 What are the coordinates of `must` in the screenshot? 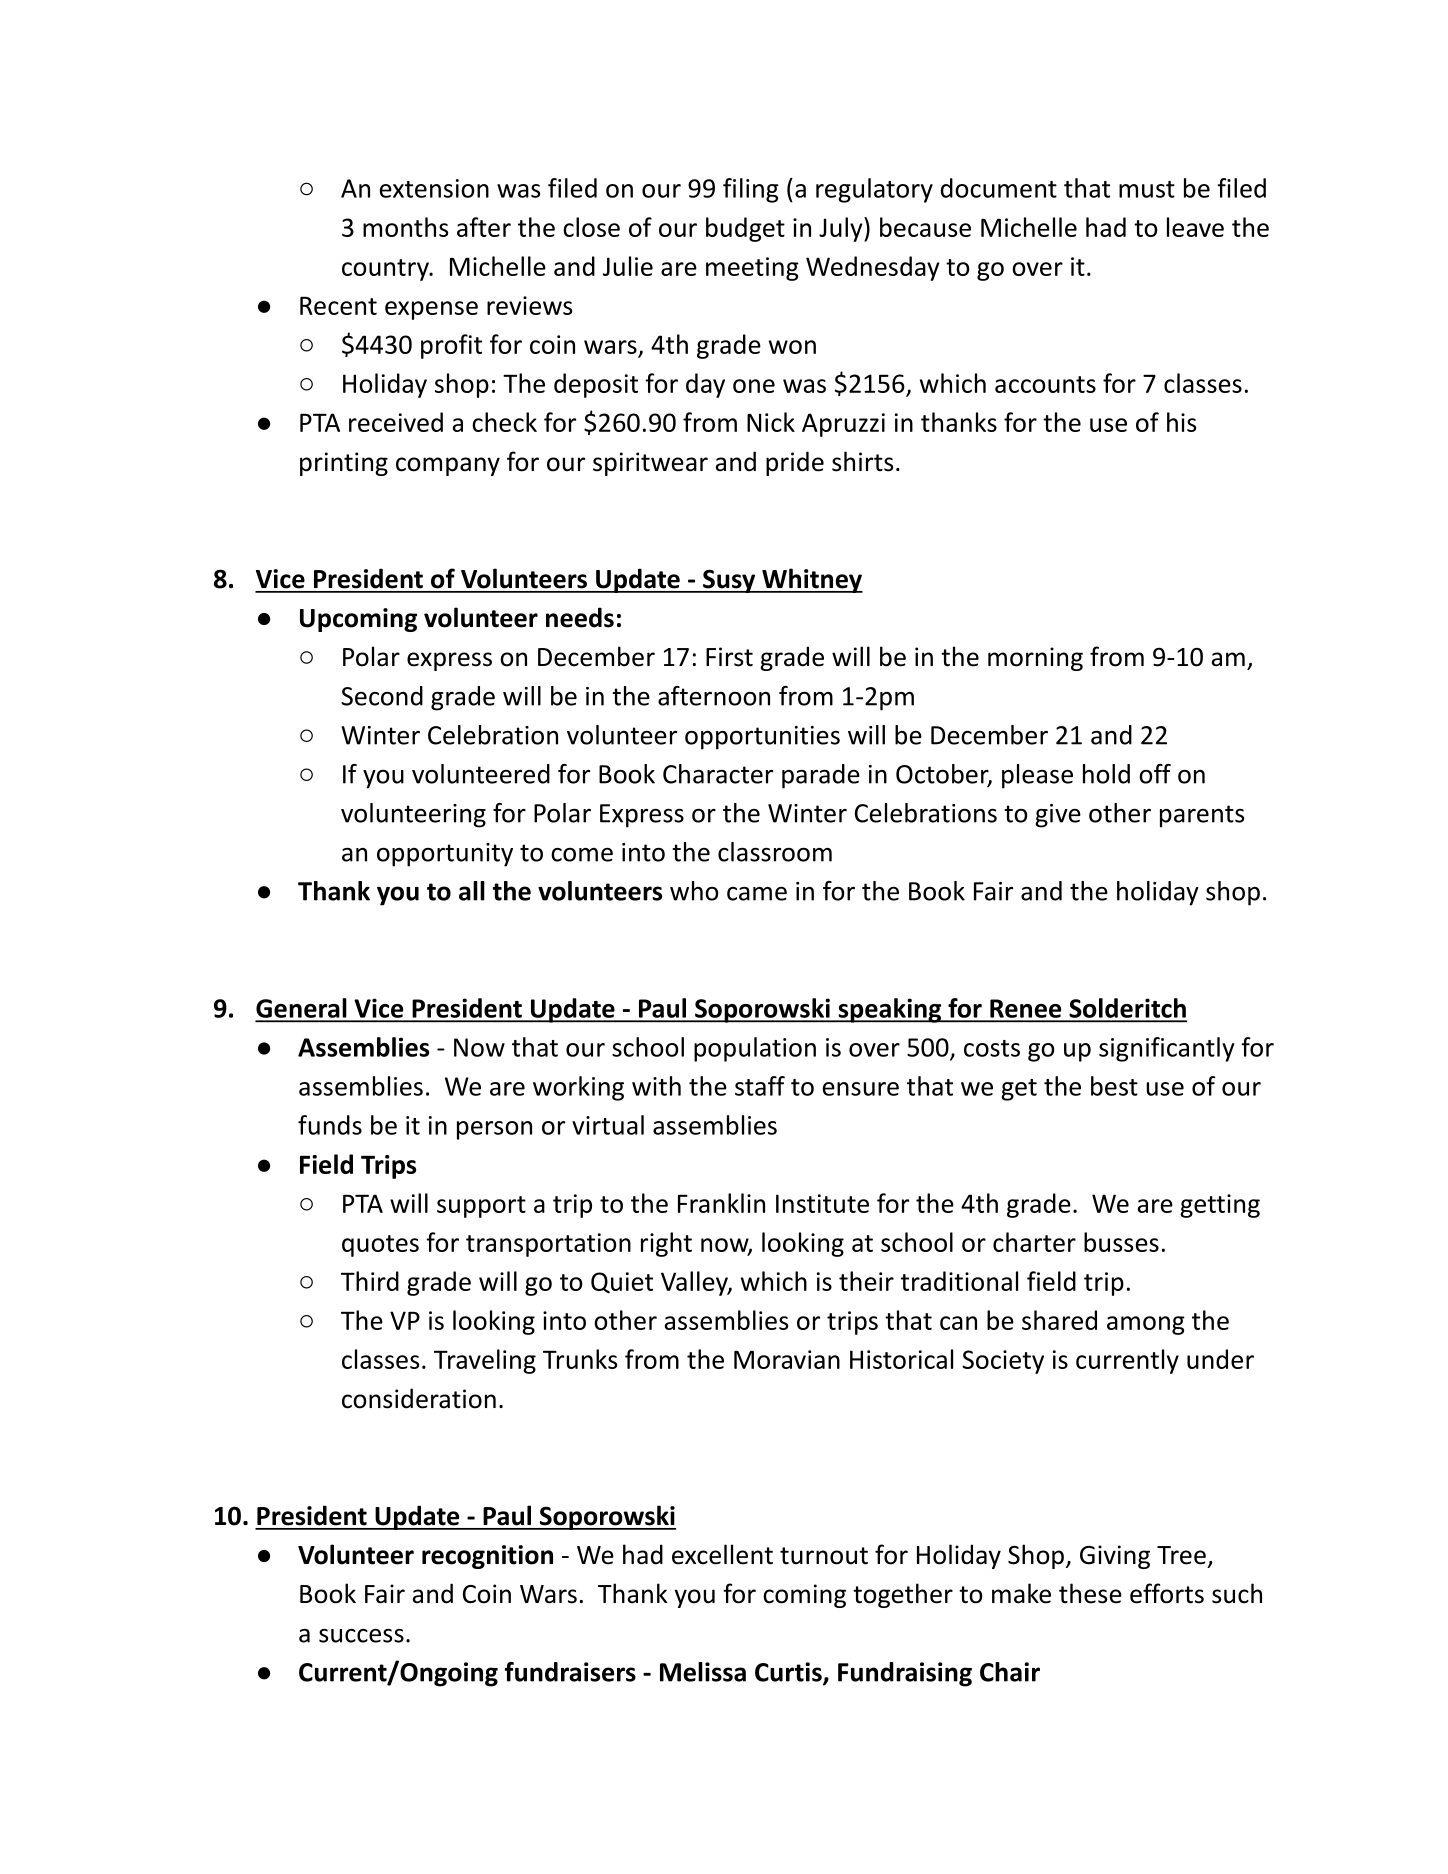 It's located at (1147, 189).
